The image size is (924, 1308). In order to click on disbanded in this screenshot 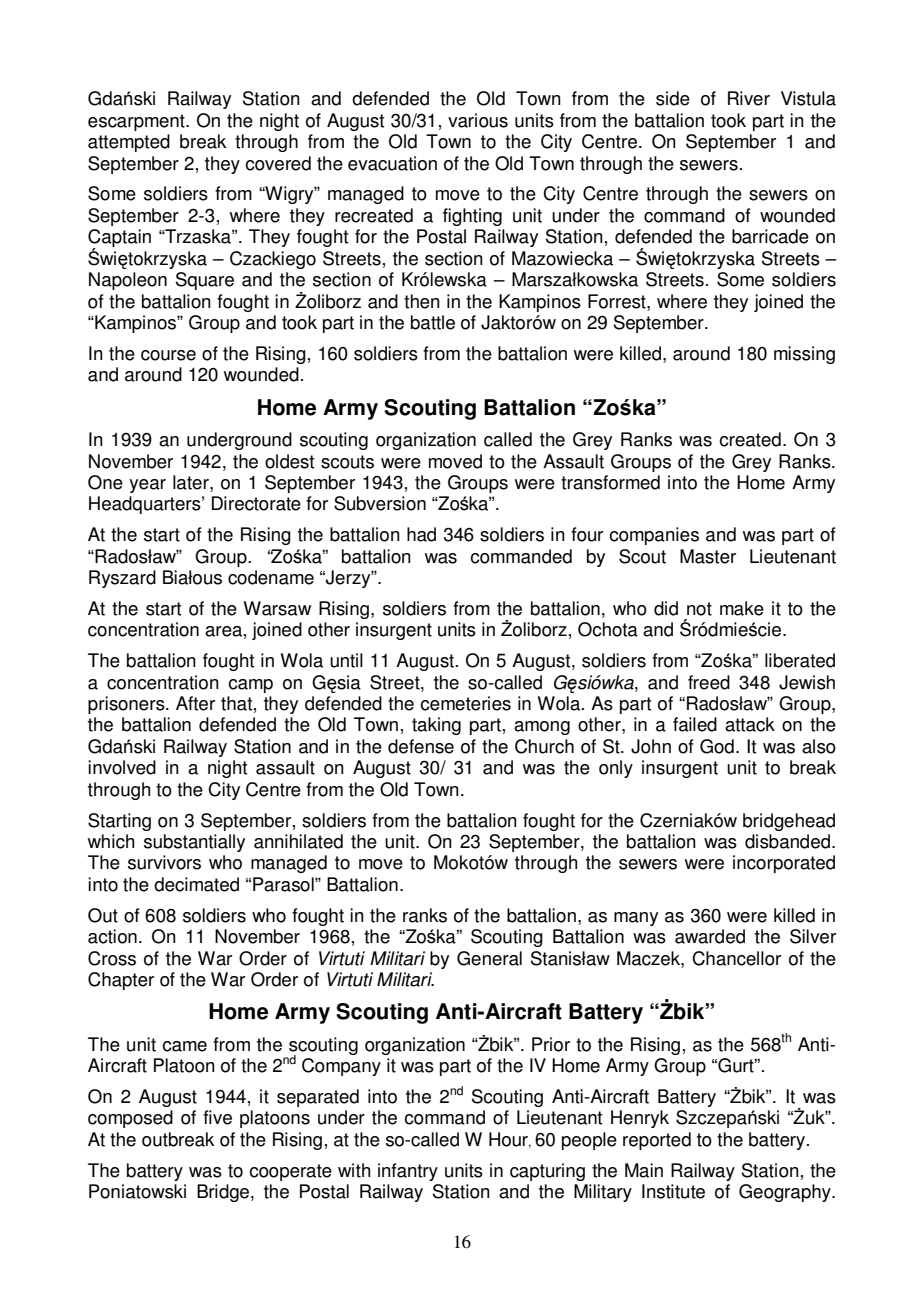, I will do `click(787, 841)`.
